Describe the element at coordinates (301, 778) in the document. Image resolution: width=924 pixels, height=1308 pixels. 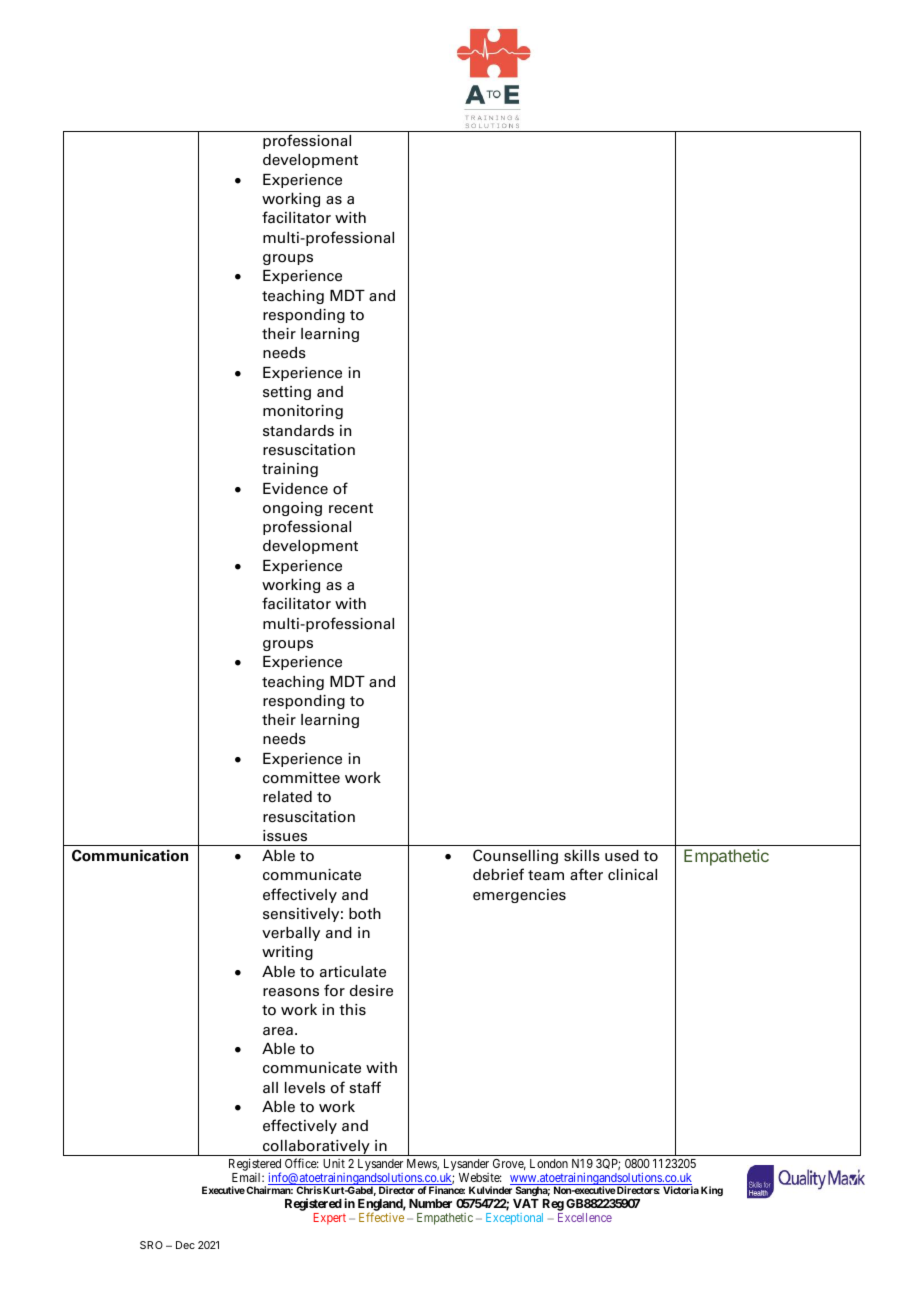
I see `committee` at that location.
